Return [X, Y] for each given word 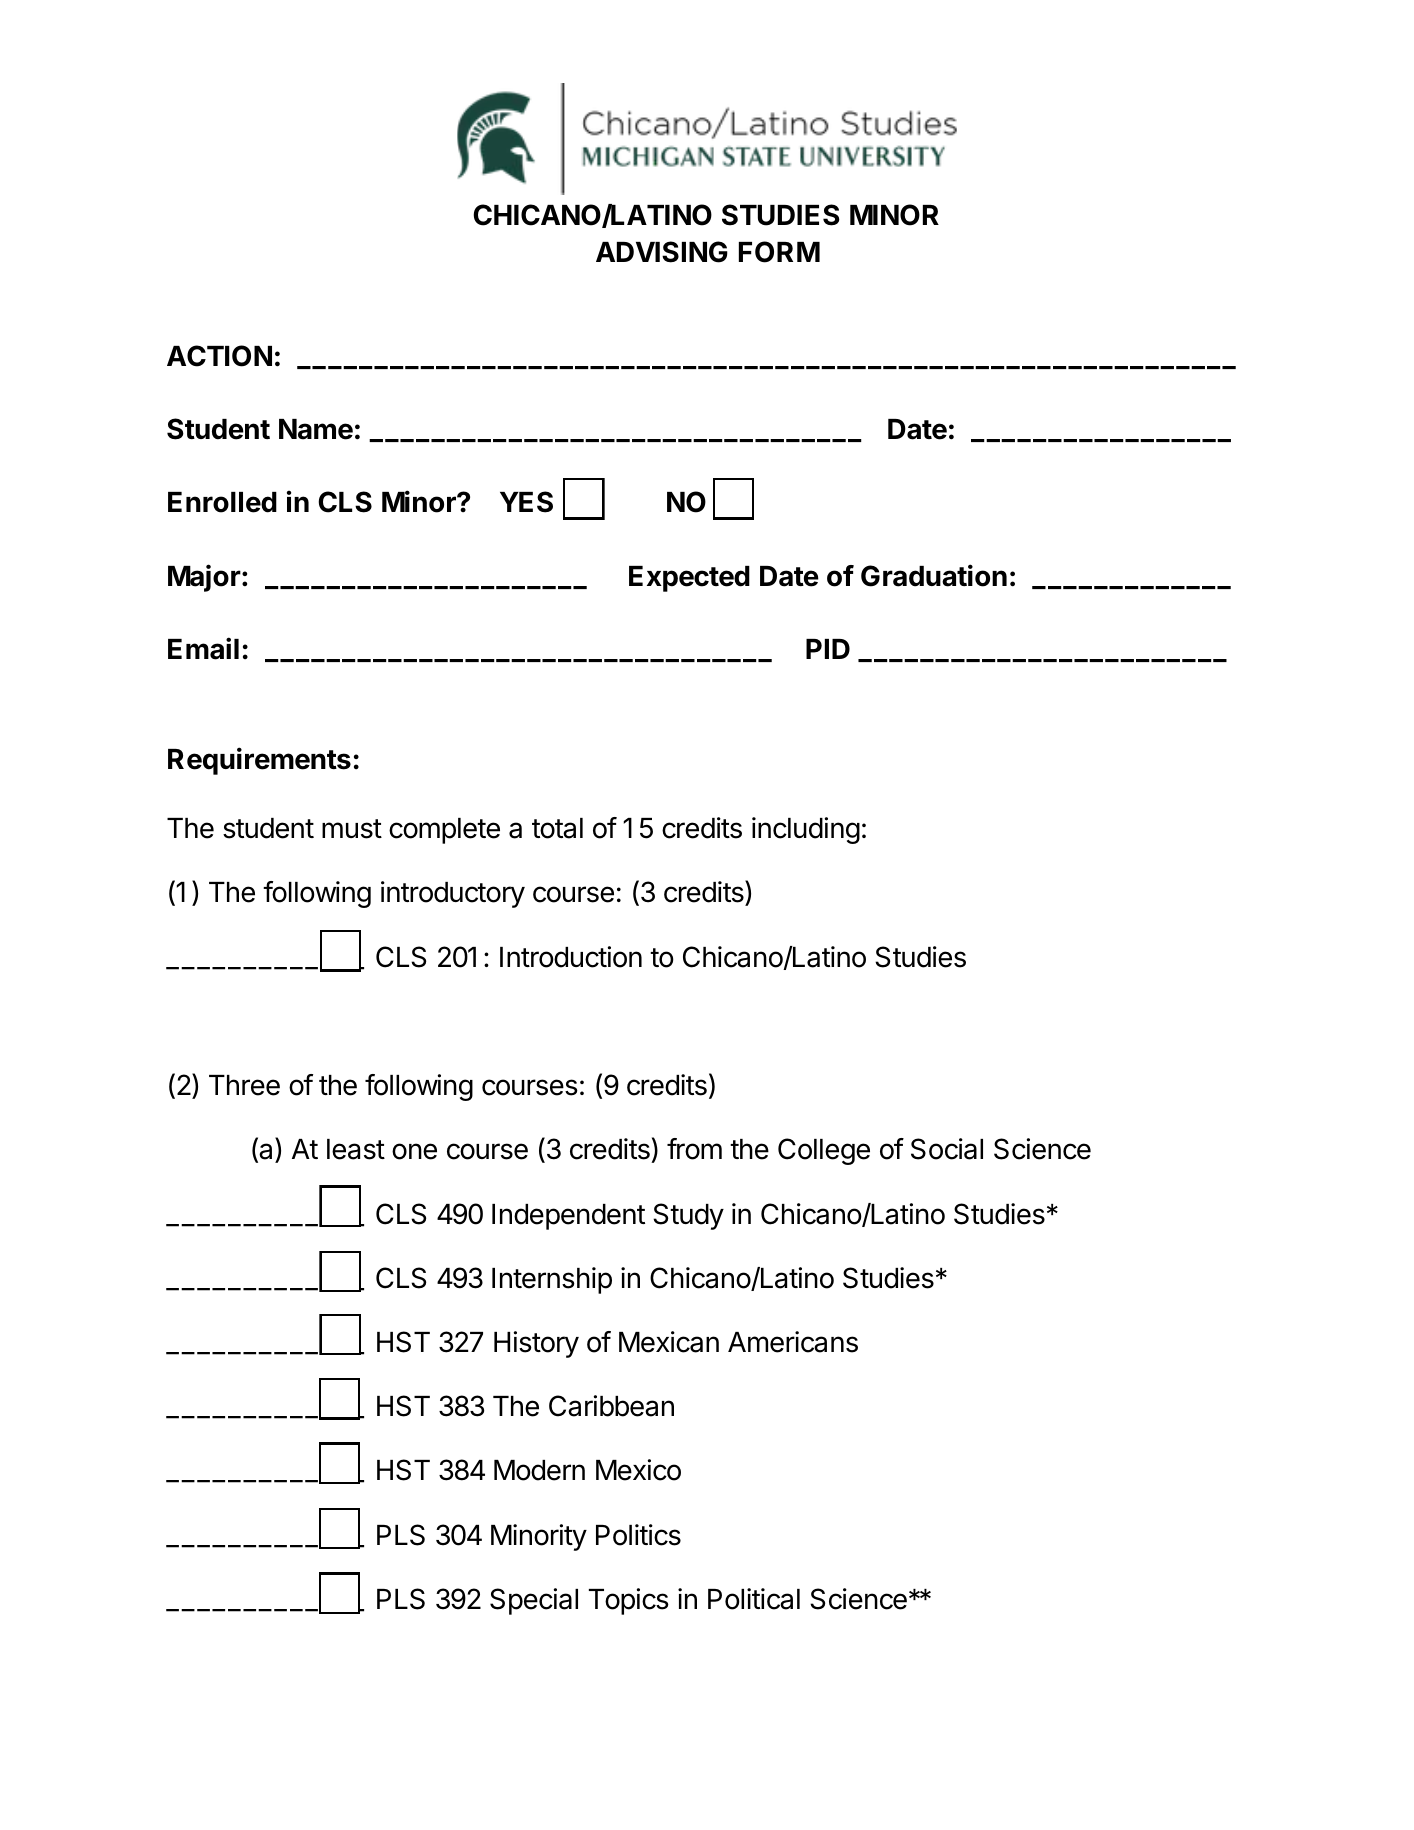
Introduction [571, 957]
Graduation [934, 575]
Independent [568, 1217]
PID [828, 649]
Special [534, 1601]
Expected [689, 579]
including [806, 830]
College [824, 1151]
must [352, 829]
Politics [638, 1535]
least [356, 1149]
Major [204, 578]
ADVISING [662, 252]
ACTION [219, 356]
